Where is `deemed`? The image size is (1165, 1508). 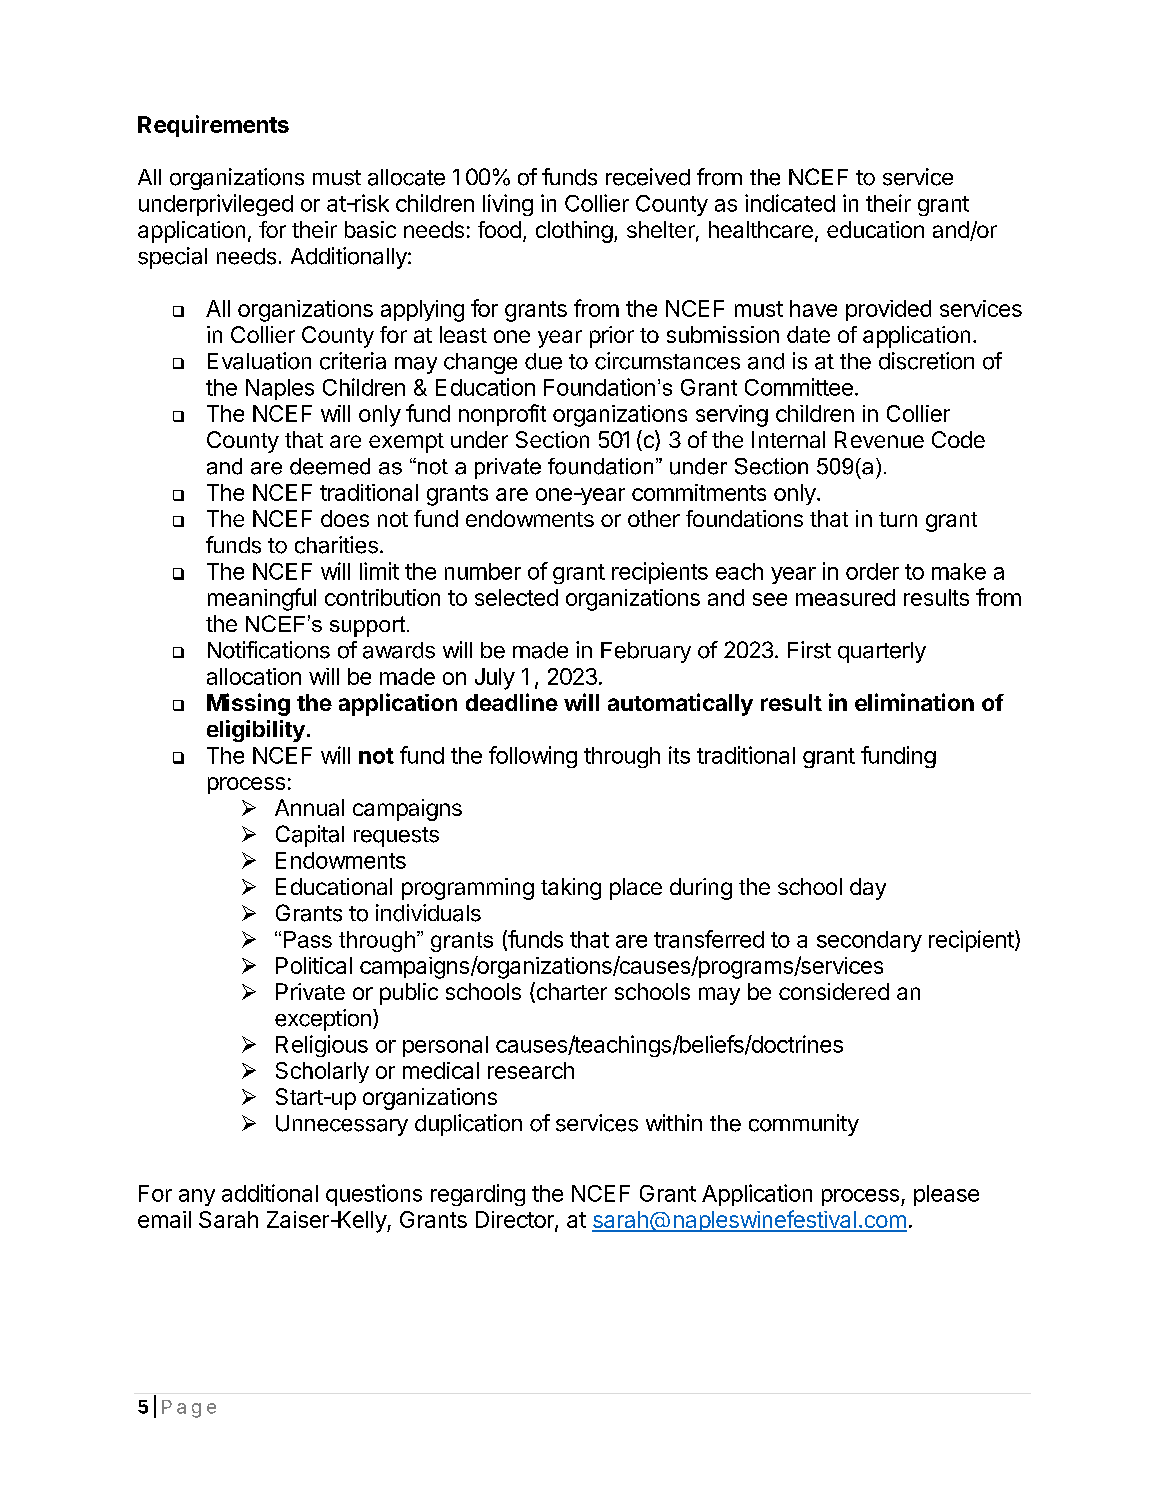 deemed is located at coordinates (330, 466).
